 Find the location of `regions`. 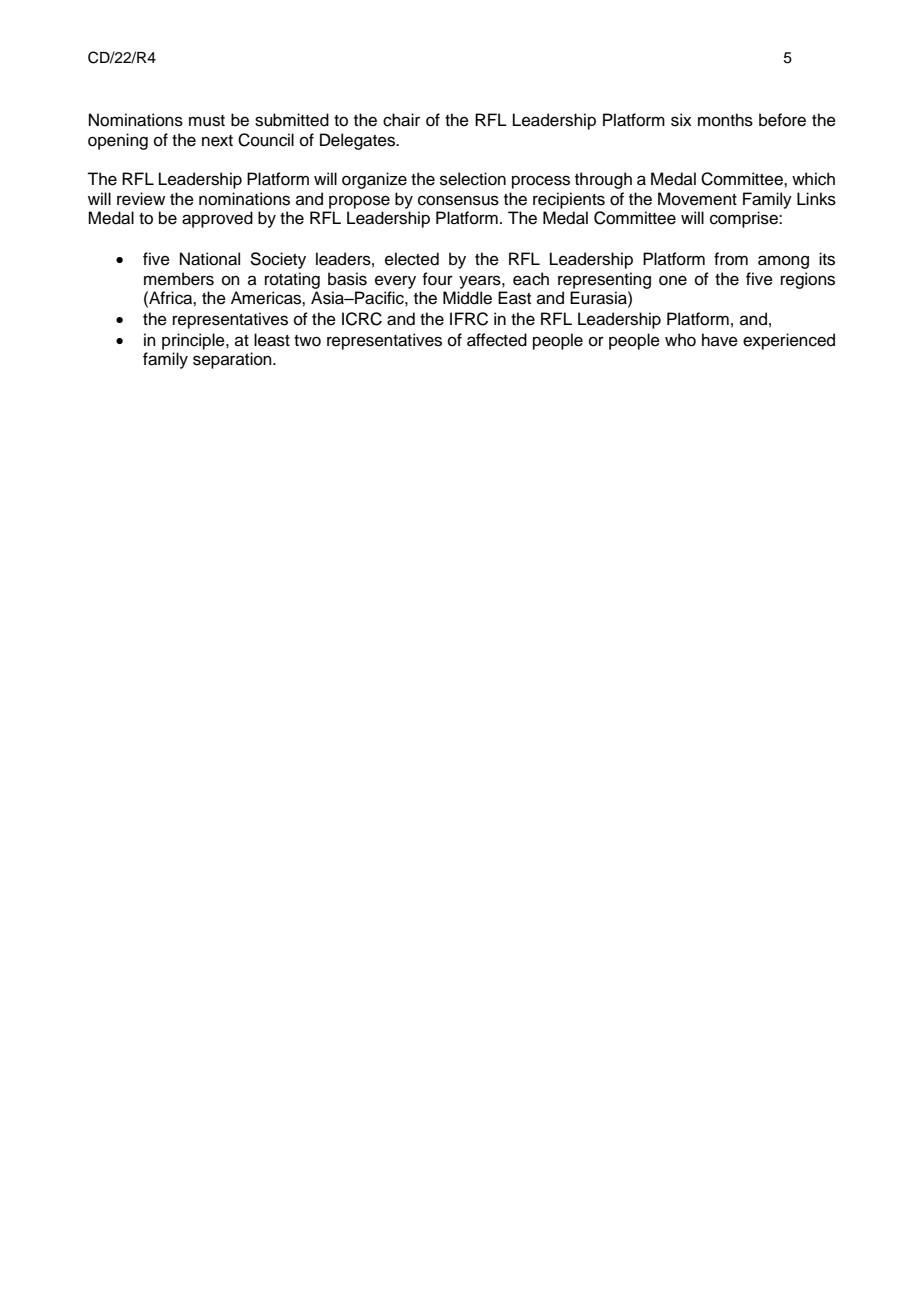

regions is located at coordinates (808, 280).
